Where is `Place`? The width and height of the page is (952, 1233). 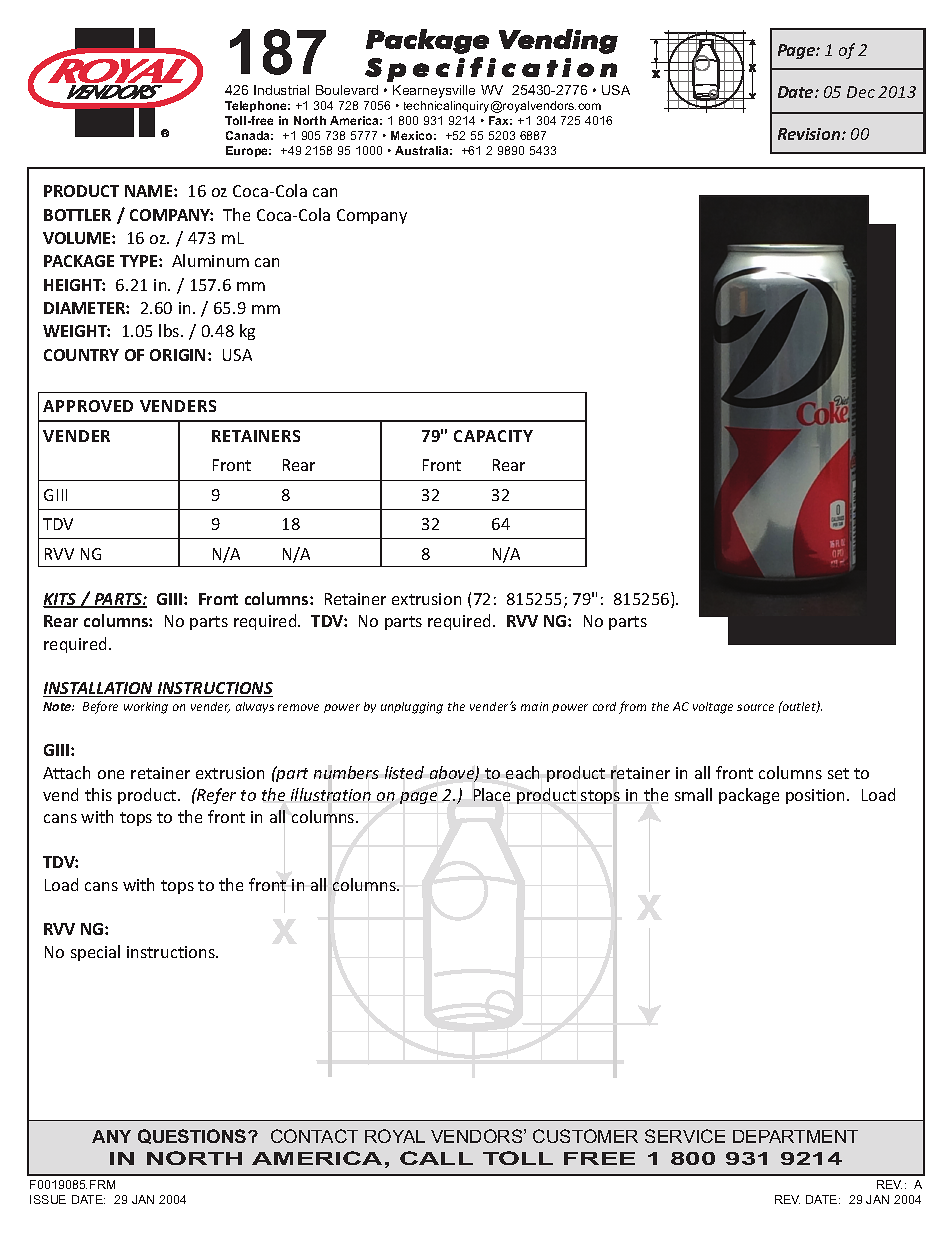
Place is located at coordinates (492, 794).
